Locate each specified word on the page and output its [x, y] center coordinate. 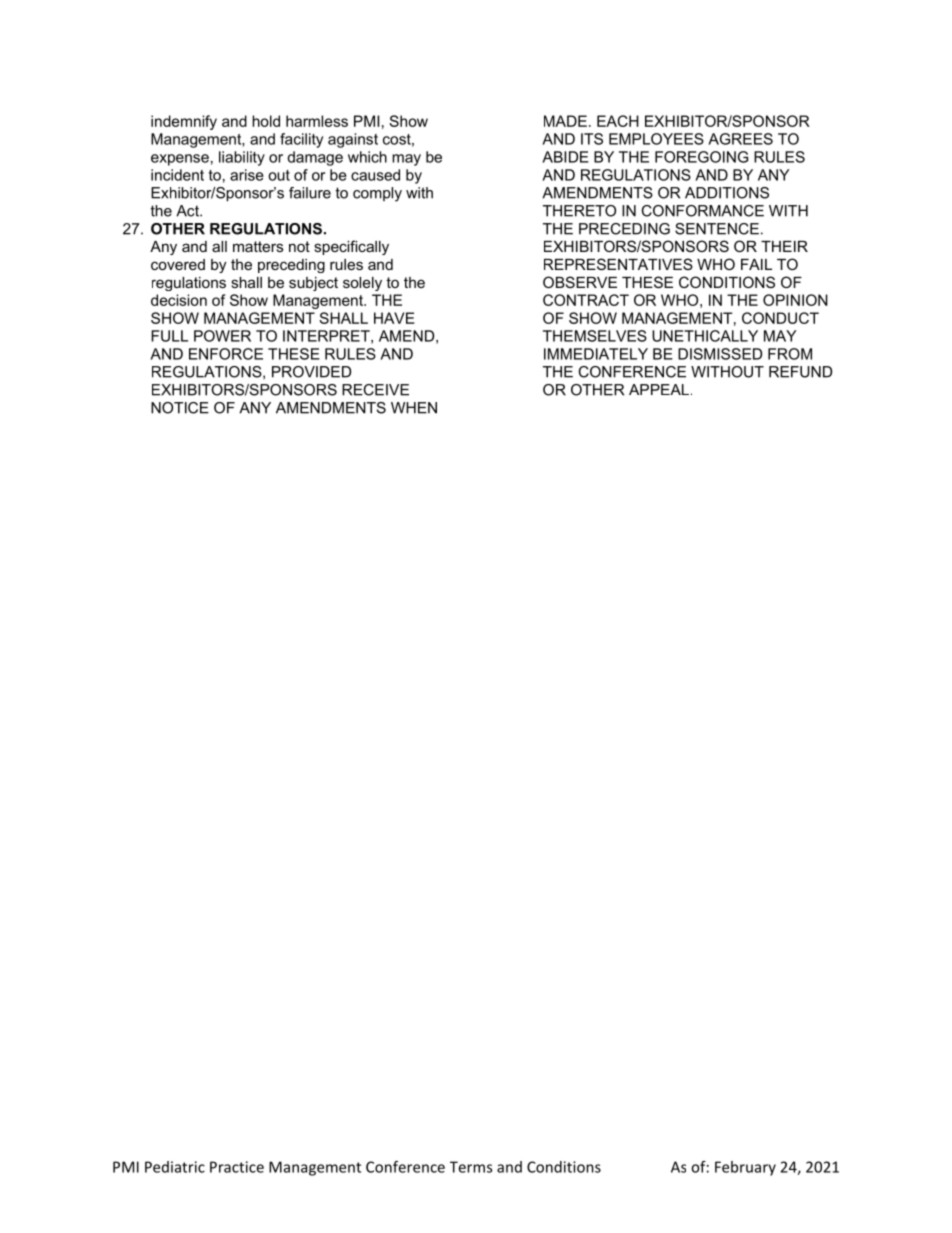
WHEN [414, 408]
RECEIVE [375, 390]
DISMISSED [720, 354]
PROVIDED [311, 372]
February [745, 1168]
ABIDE [565, 157]
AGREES [740, 139]
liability [242, 158]
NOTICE [180, 408]
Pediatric [175, 1167]
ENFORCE [226, 354]
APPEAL [659, 389]
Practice [237, 1167]
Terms [471, 1167]
